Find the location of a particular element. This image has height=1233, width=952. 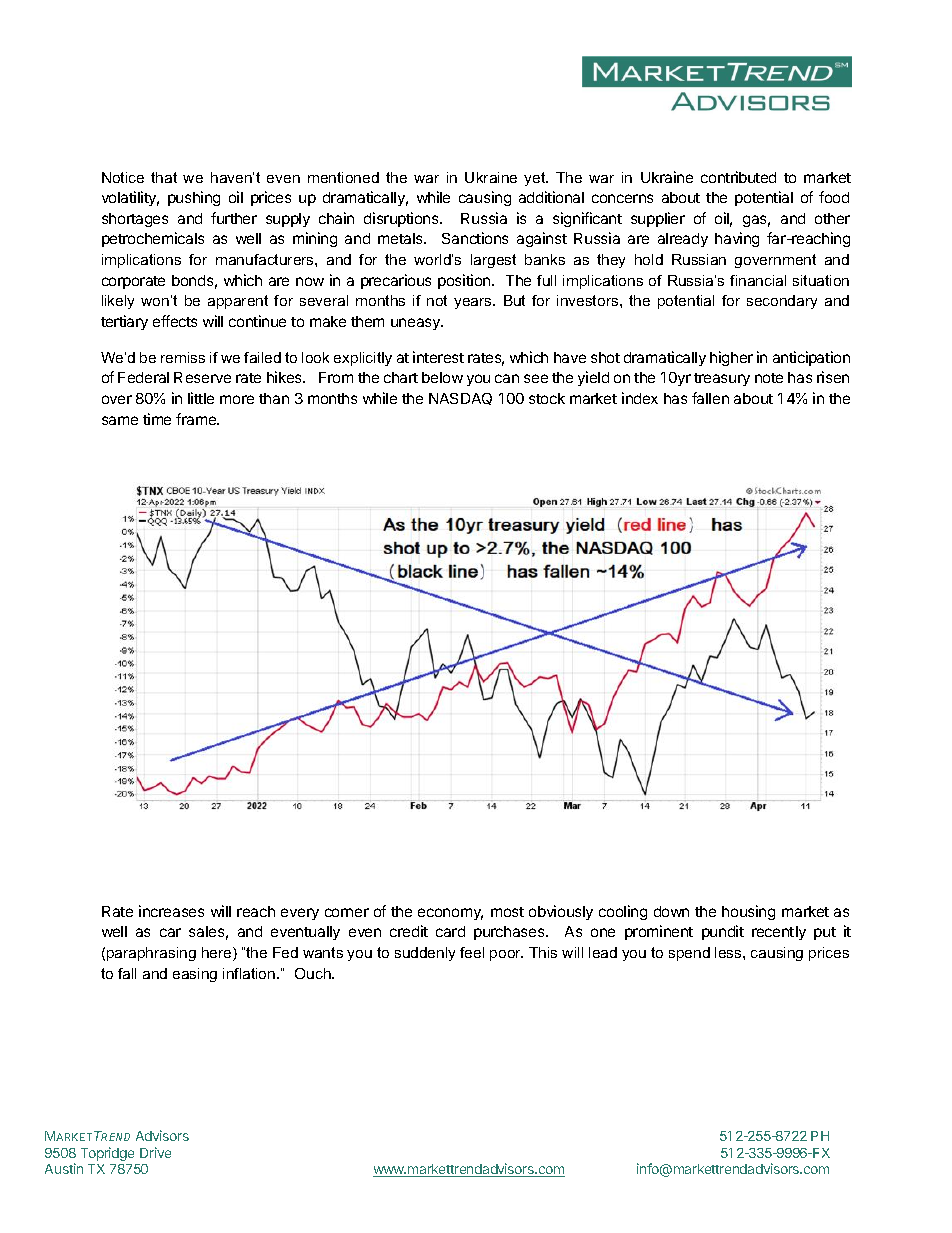

Drive is located at coordinates (155, 1152).
